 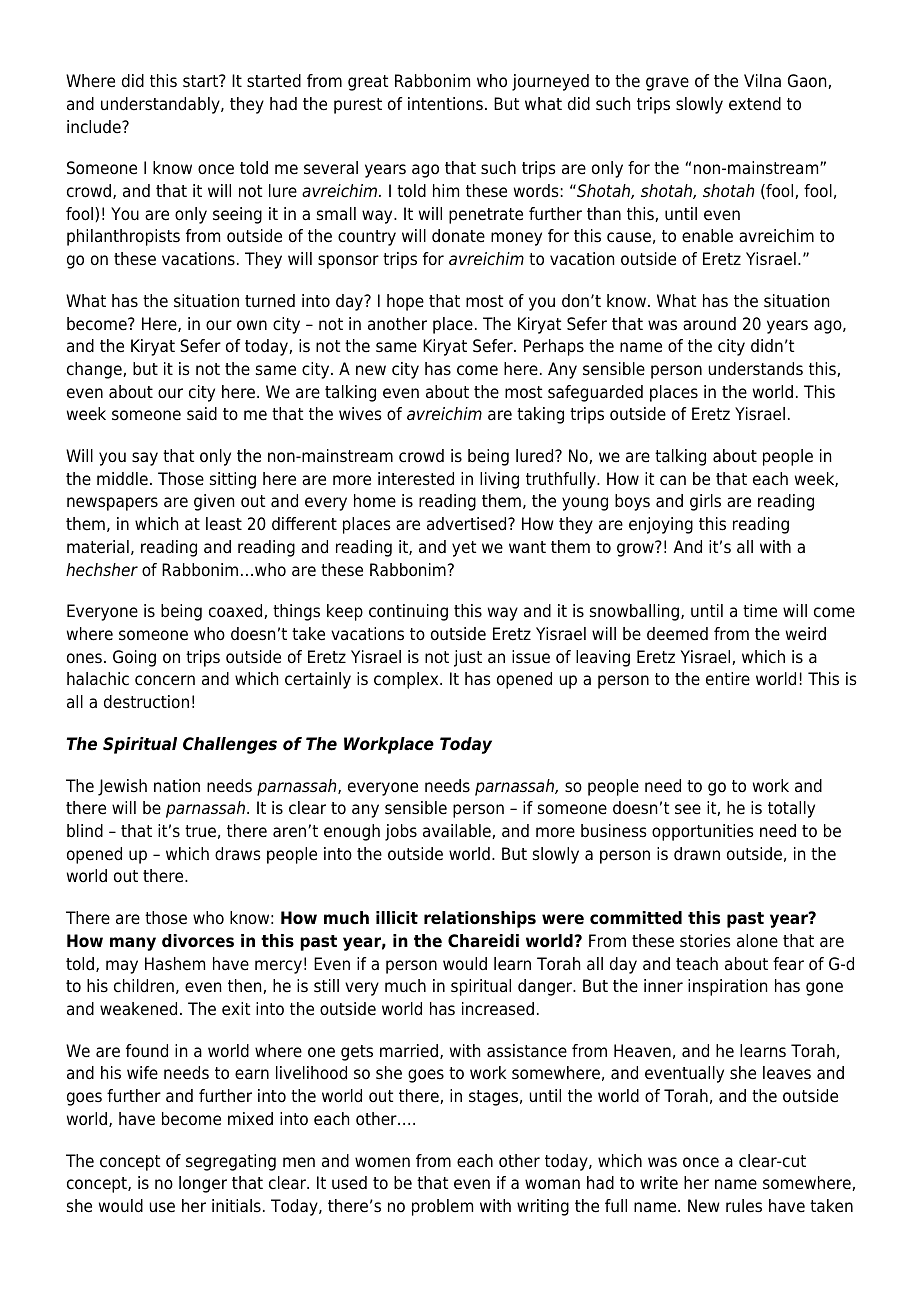 What do you see at coordinates (202, 414) in the screenshot?
I see `said` at bounding box center [202, 414].
